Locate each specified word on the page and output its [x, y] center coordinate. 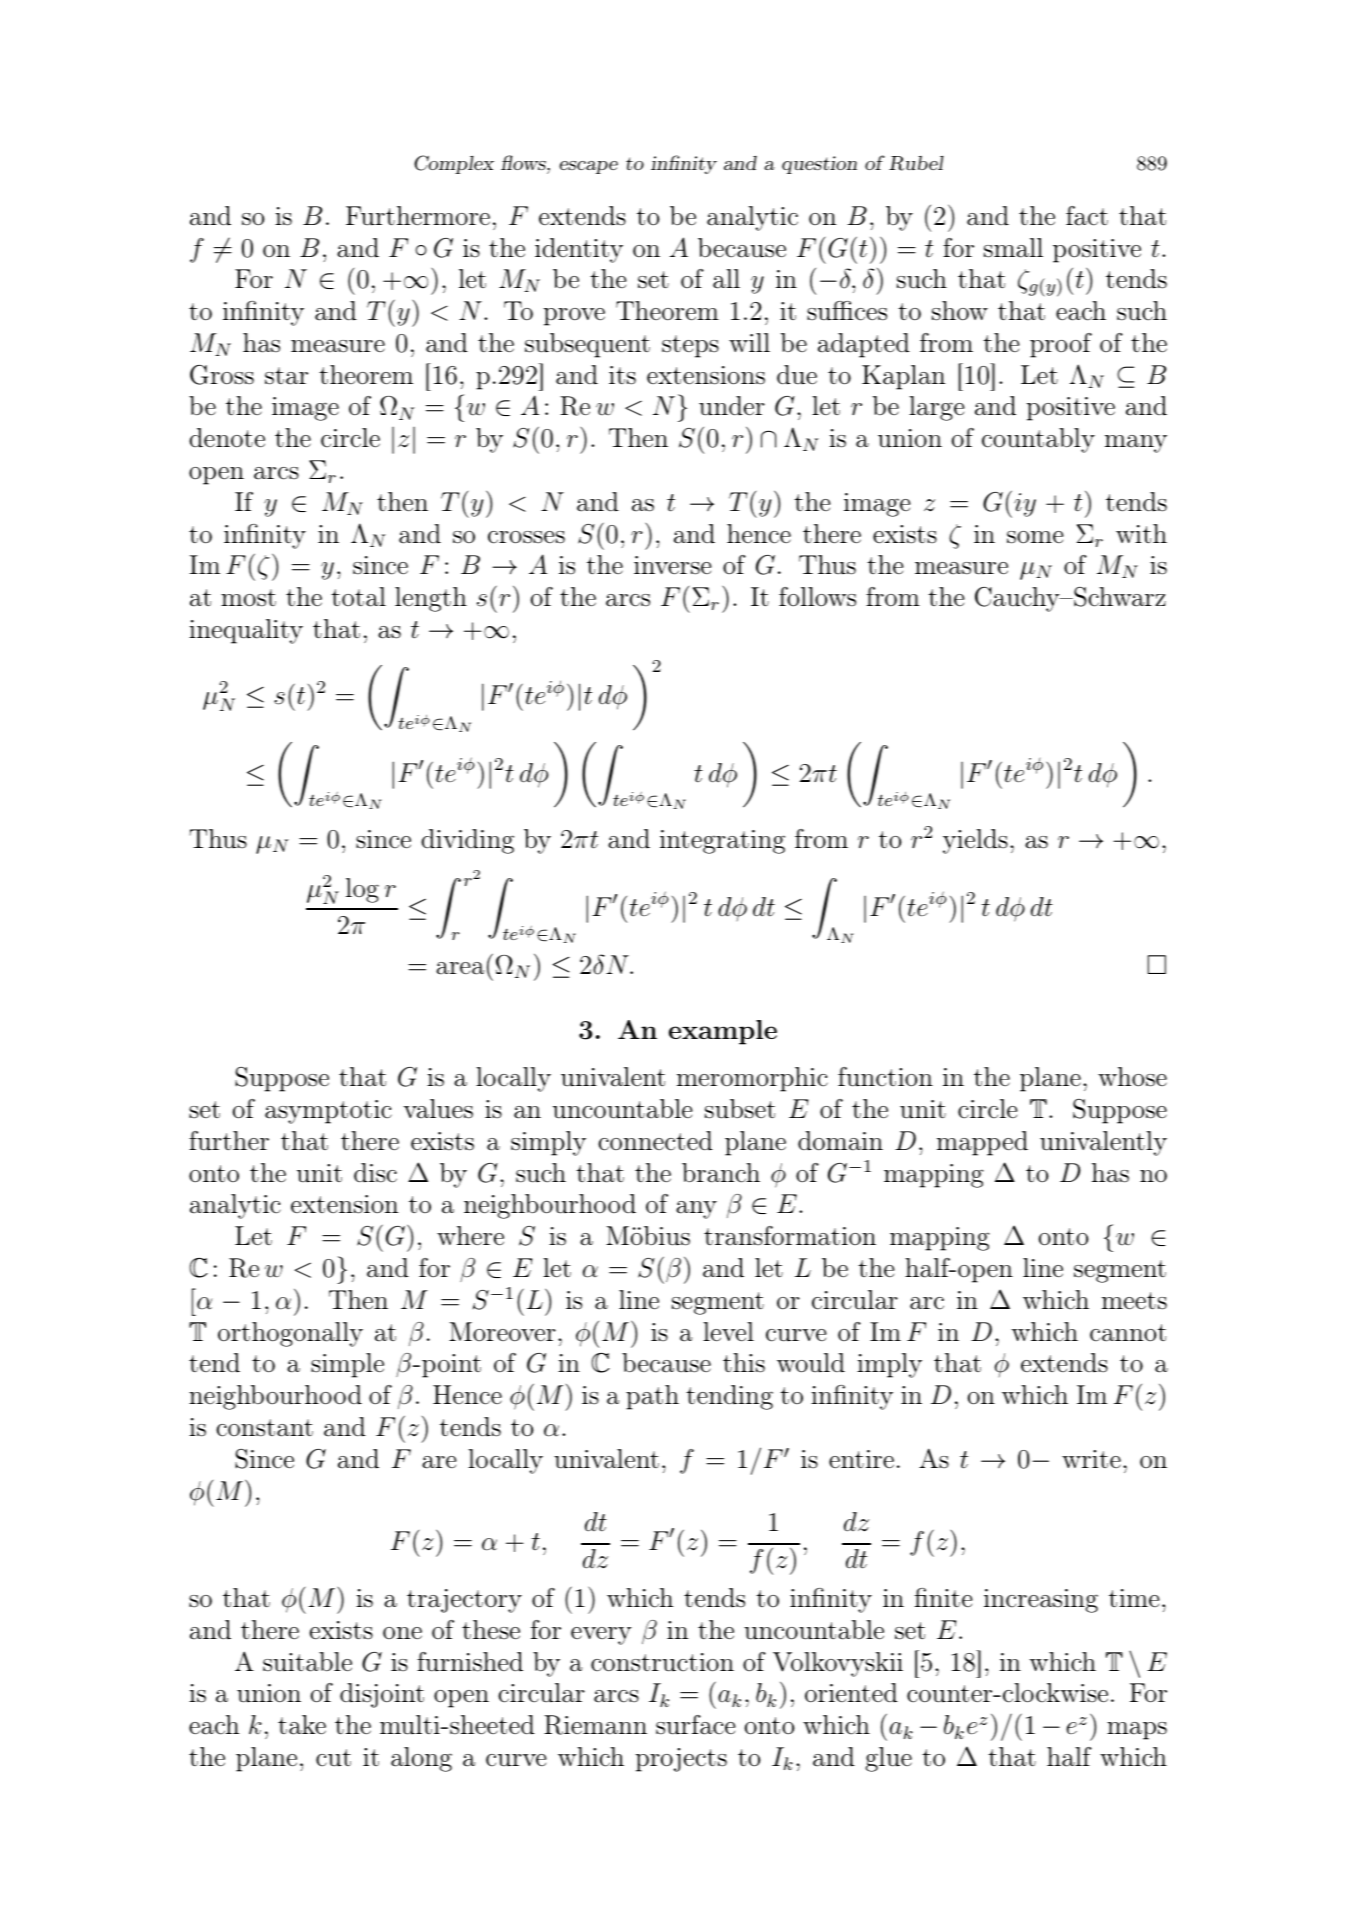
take [302, 1725]
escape [588, 167]
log [362, 890]
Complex [454, 164]
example [723, 1032]
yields [975, 841]
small [1013, 248]
